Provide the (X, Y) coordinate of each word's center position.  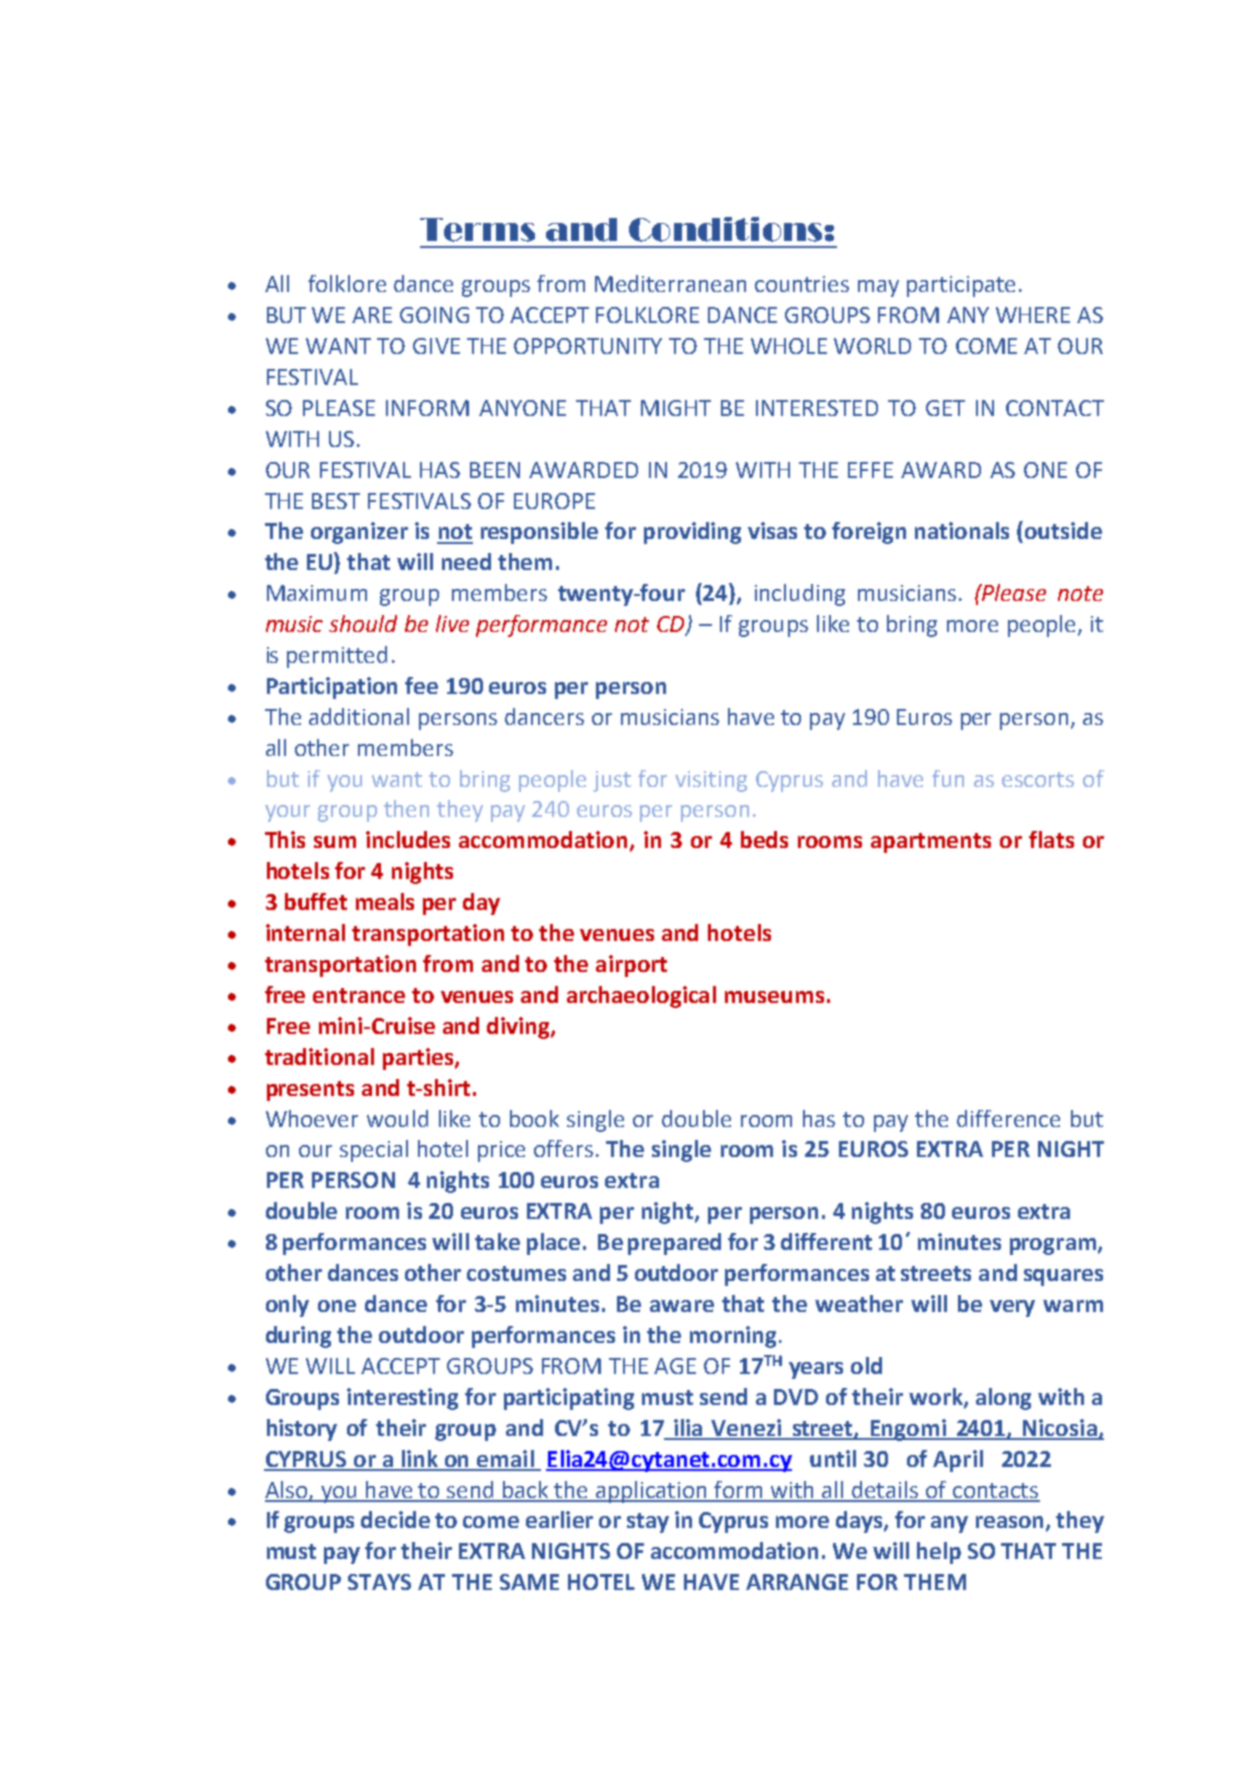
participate (961, 286)
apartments (931, 843)
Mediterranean (670, 283)
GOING (434, 315)
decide (395, 1519)
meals (385, 901)
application (652, 1492)
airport (631, 966)
